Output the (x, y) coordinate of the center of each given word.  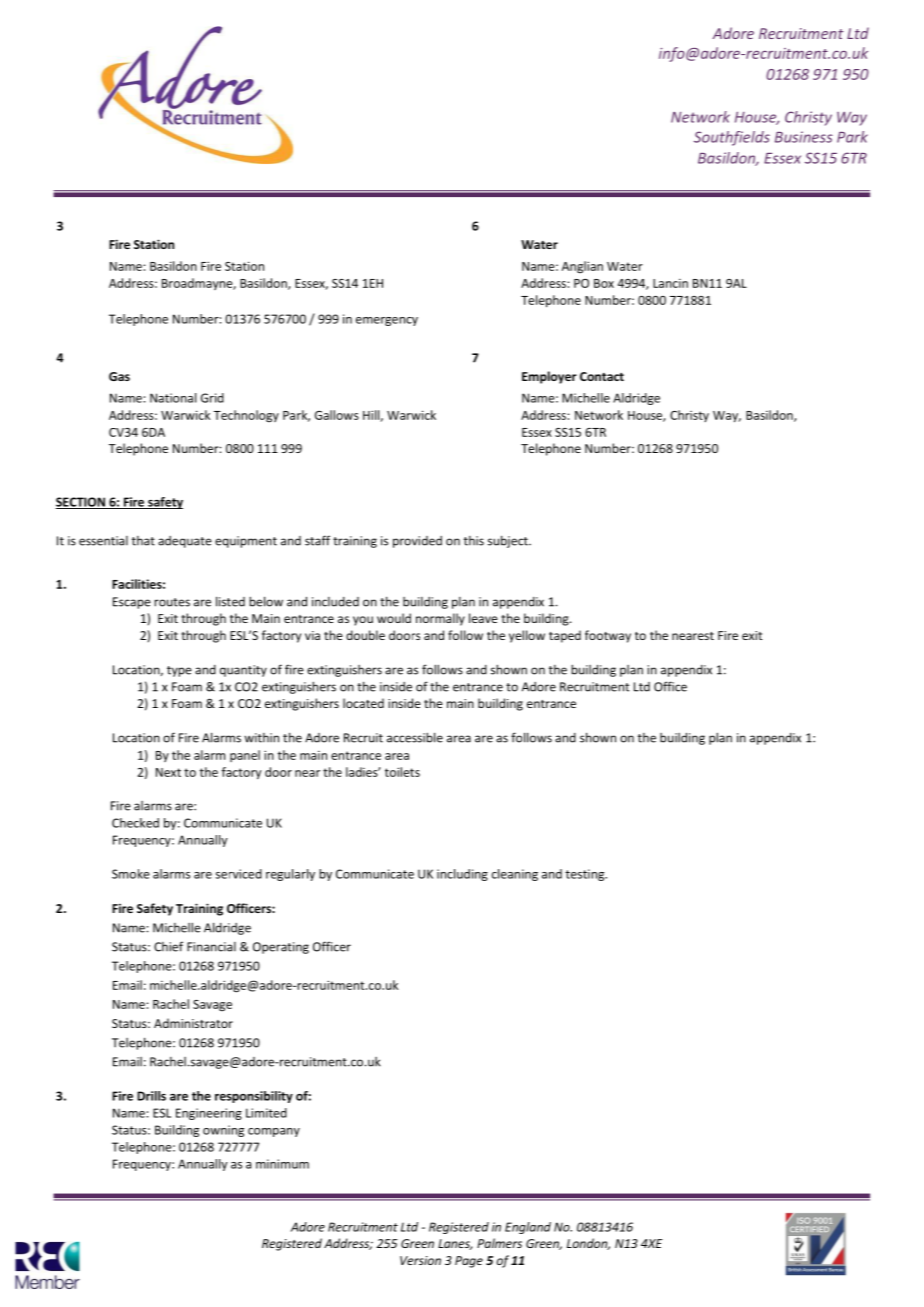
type (179, 671)
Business (804, 137)
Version (420, 1260)
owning (223, 1131)
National (173, 398)
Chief (168, 946)
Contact (602, 376)
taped (565, 636)
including (462, 875)
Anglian (582, 267)
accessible (415, 737)
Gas (119, 376)
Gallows (337, 415)
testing (586, 875)
